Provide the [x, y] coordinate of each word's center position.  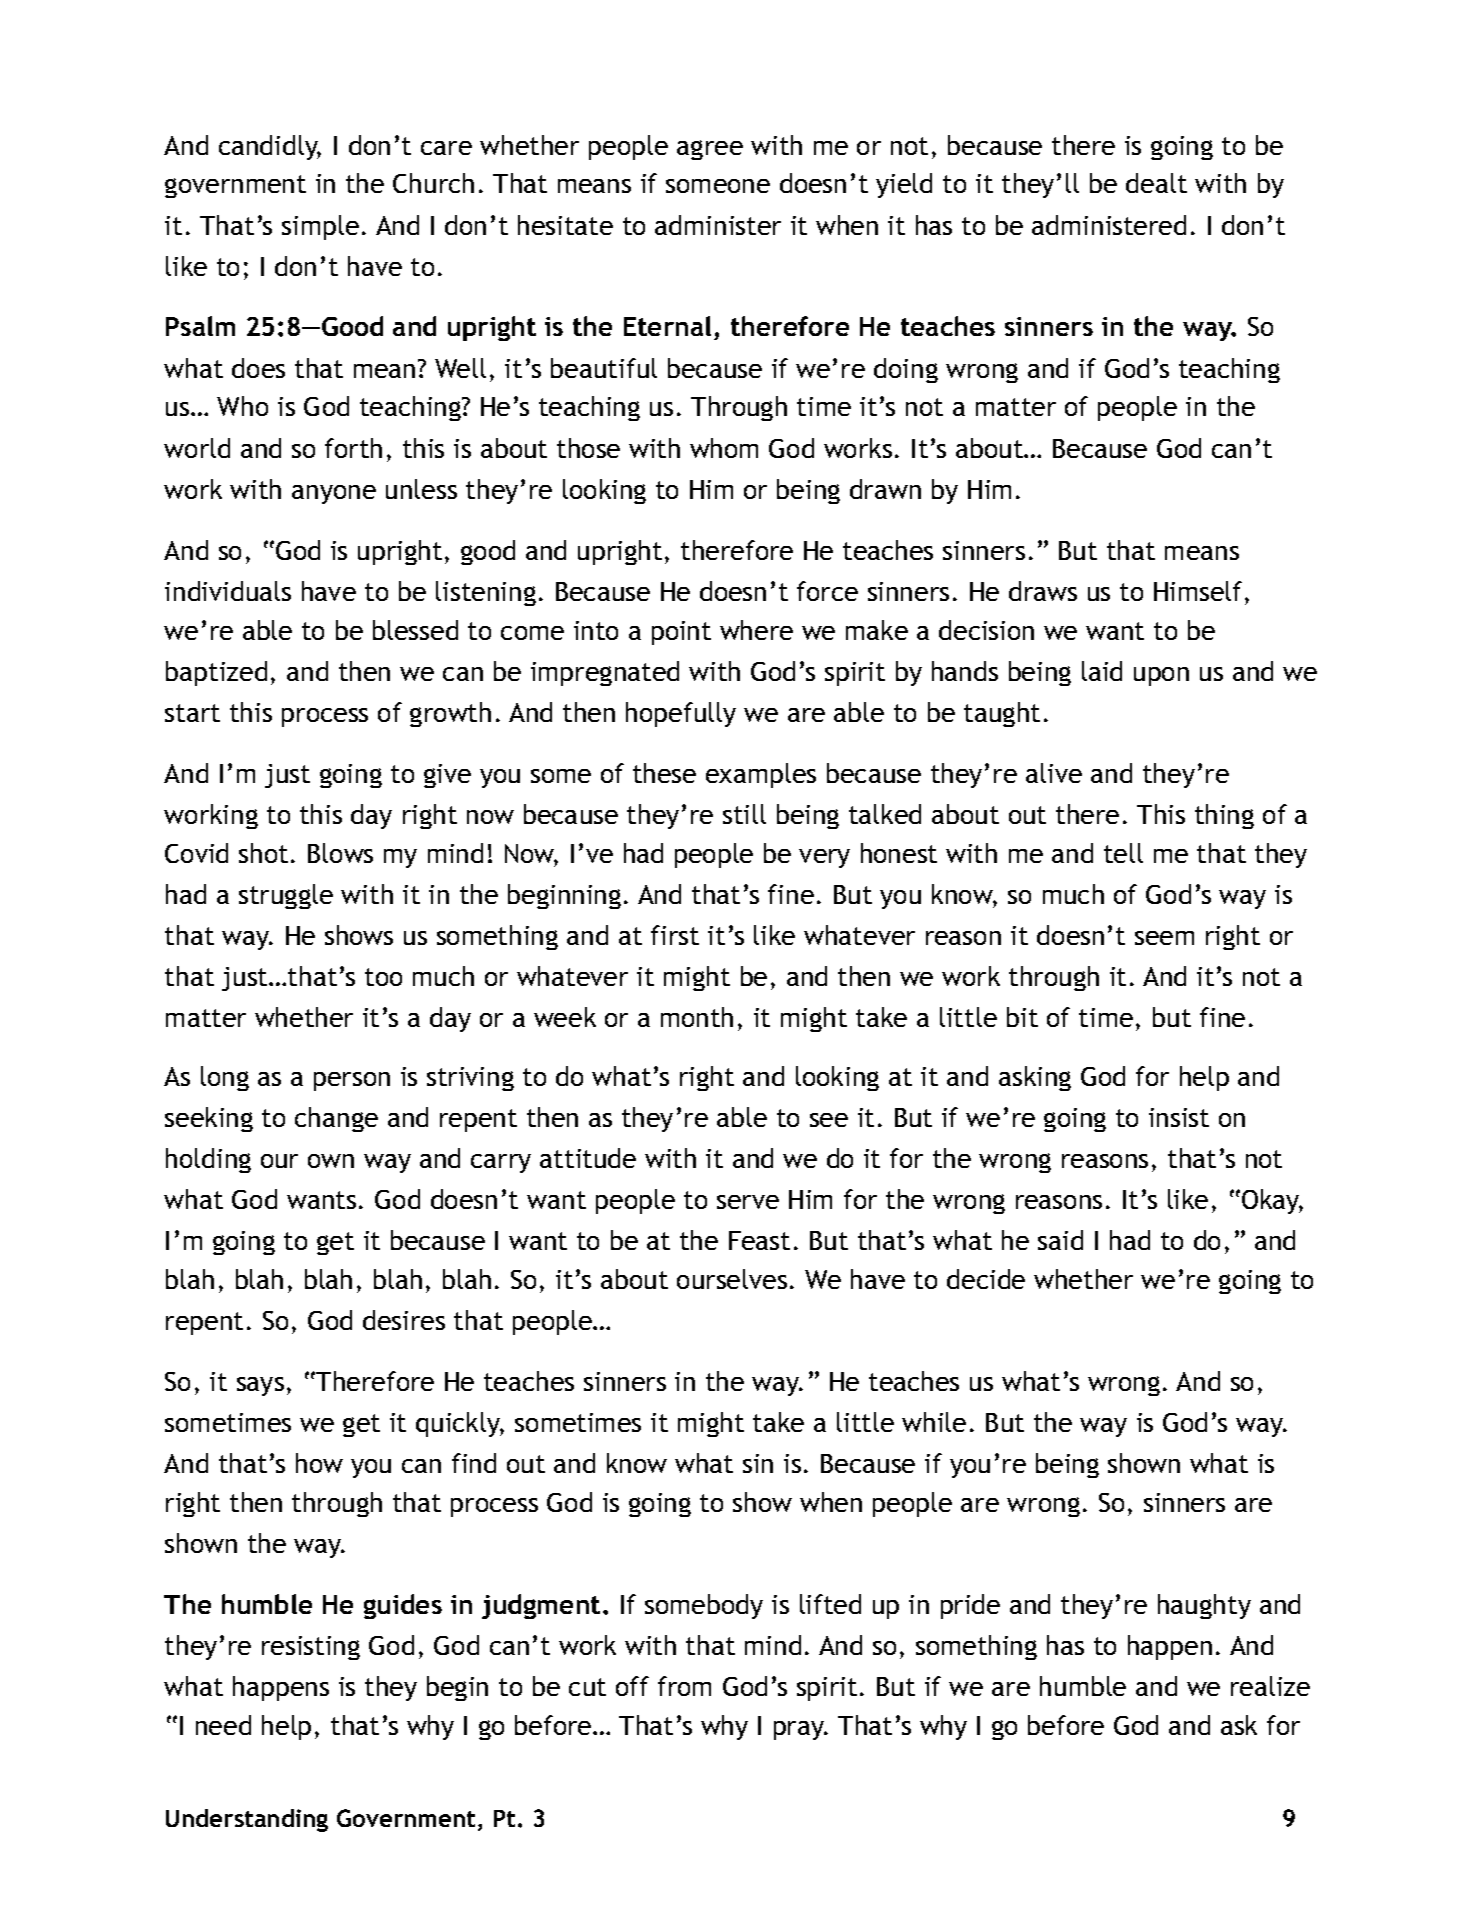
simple [320, 227]
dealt [1156, 183]
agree [710, 150]
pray [800, 1730]
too [383, 977]
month [697, 1017]
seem [1164, 938]
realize [1270, 1686]
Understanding [247, 1820]
